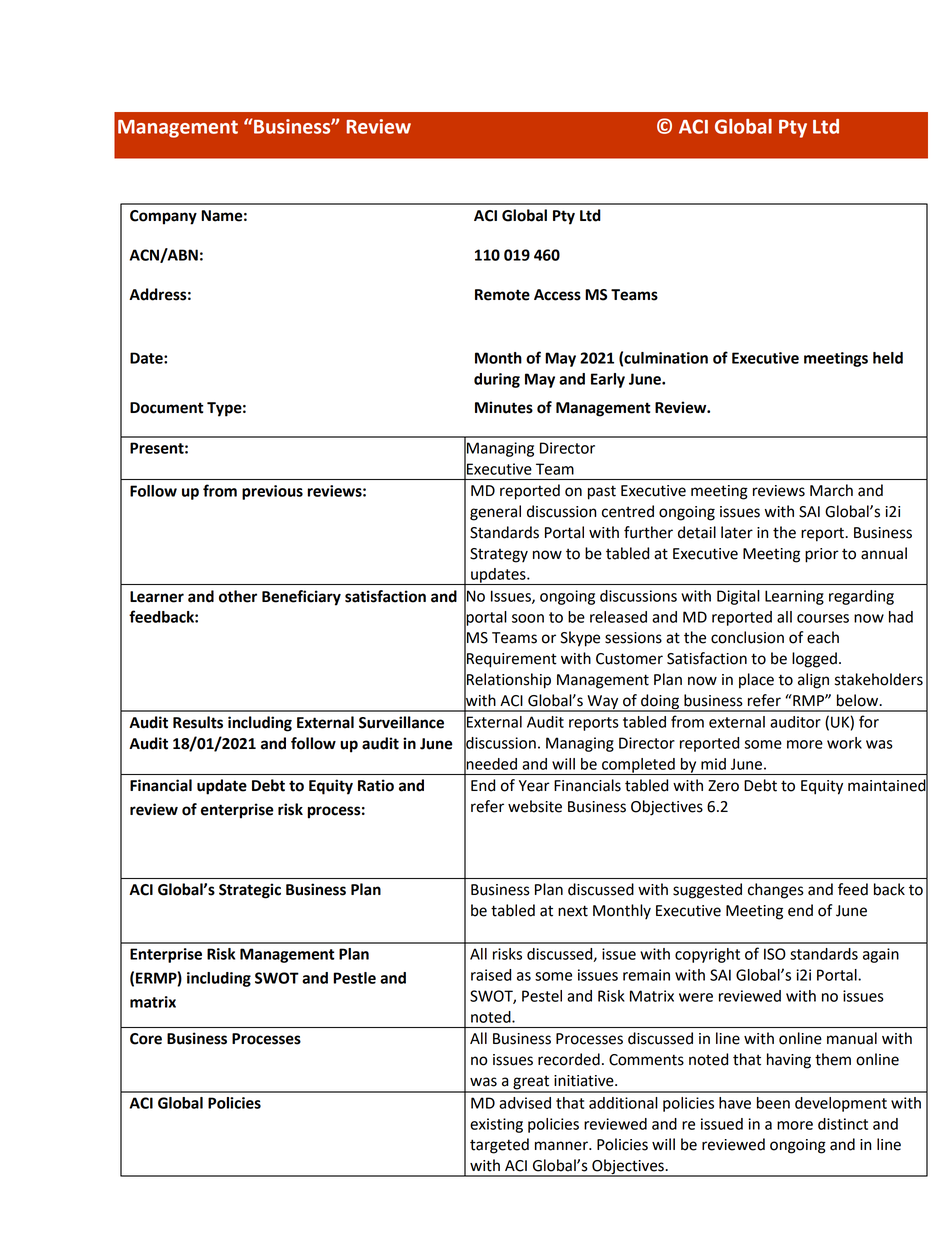 The height and width of the document is (1233, 952). What do you see at coordinates (146, 1039) in the document?
I see `Core` at bounding box center [146, 1039].
